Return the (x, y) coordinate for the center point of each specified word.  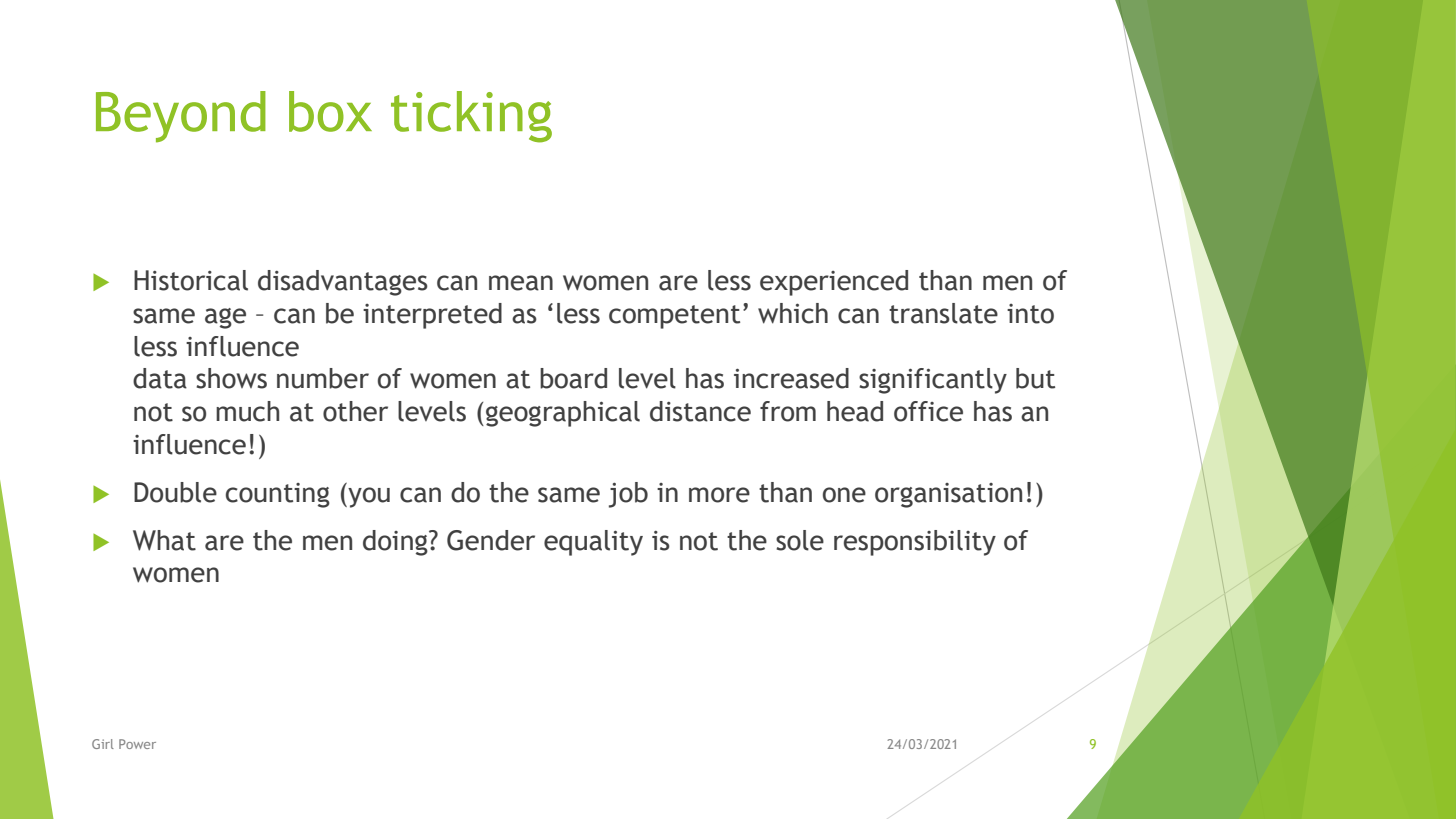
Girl (103, 744)
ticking (471, 117)
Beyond (181, 117)
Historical (191, 280)
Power (137, 744)
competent (674, 317)
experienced (834, 283)
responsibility (915, 543)
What (164, 540)
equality (593, 543)
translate (943, 313)
